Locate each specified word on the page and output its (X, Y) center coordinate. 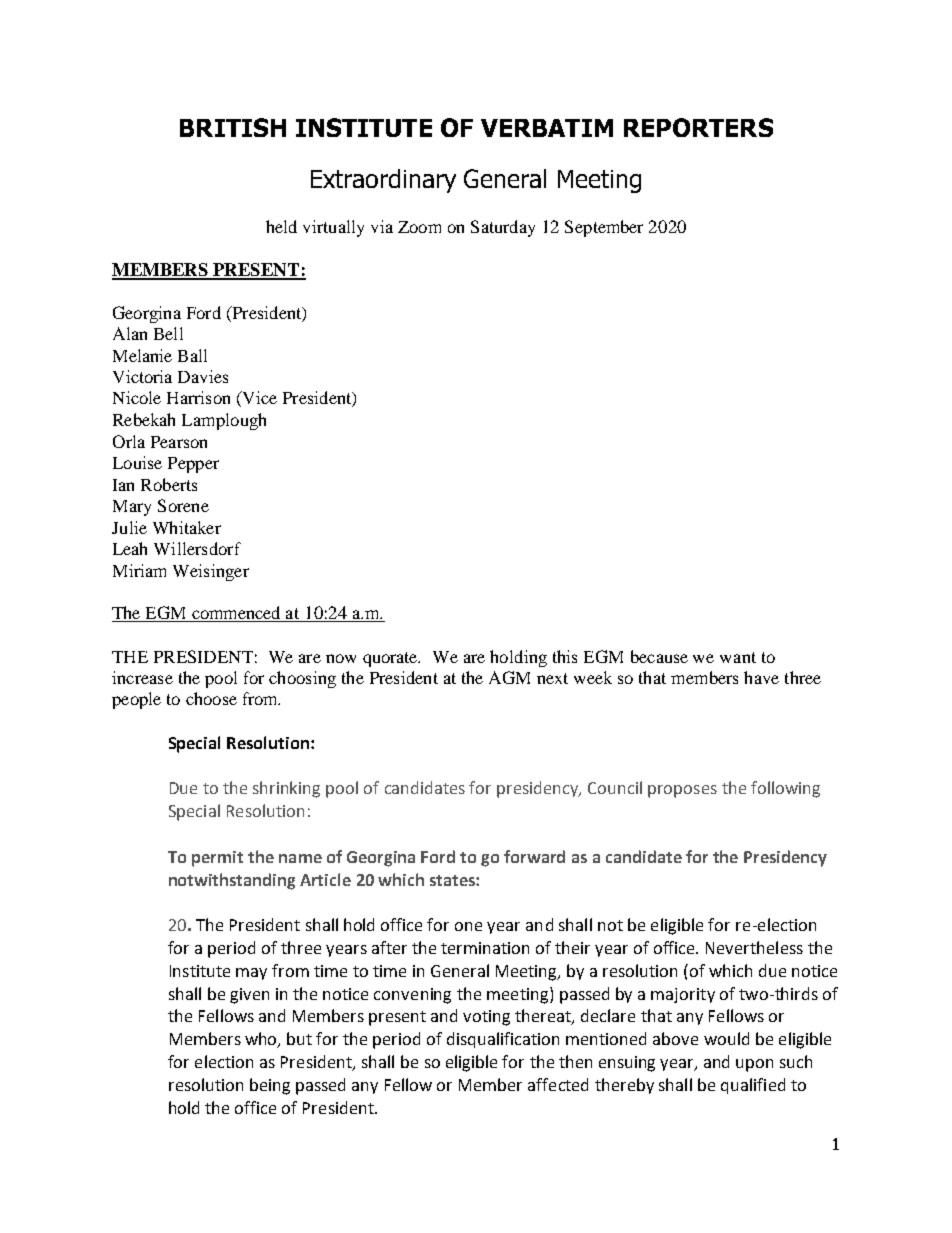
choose (211, 698)
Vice (258, 399)
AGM (509, 677)
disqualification (503, 1040)
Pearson (179, 442)
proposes (682, 791)
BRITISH (233, 127)
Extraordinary (383, 181)
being (270, 1086)
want (738, 657)
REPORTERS (698, 127)
